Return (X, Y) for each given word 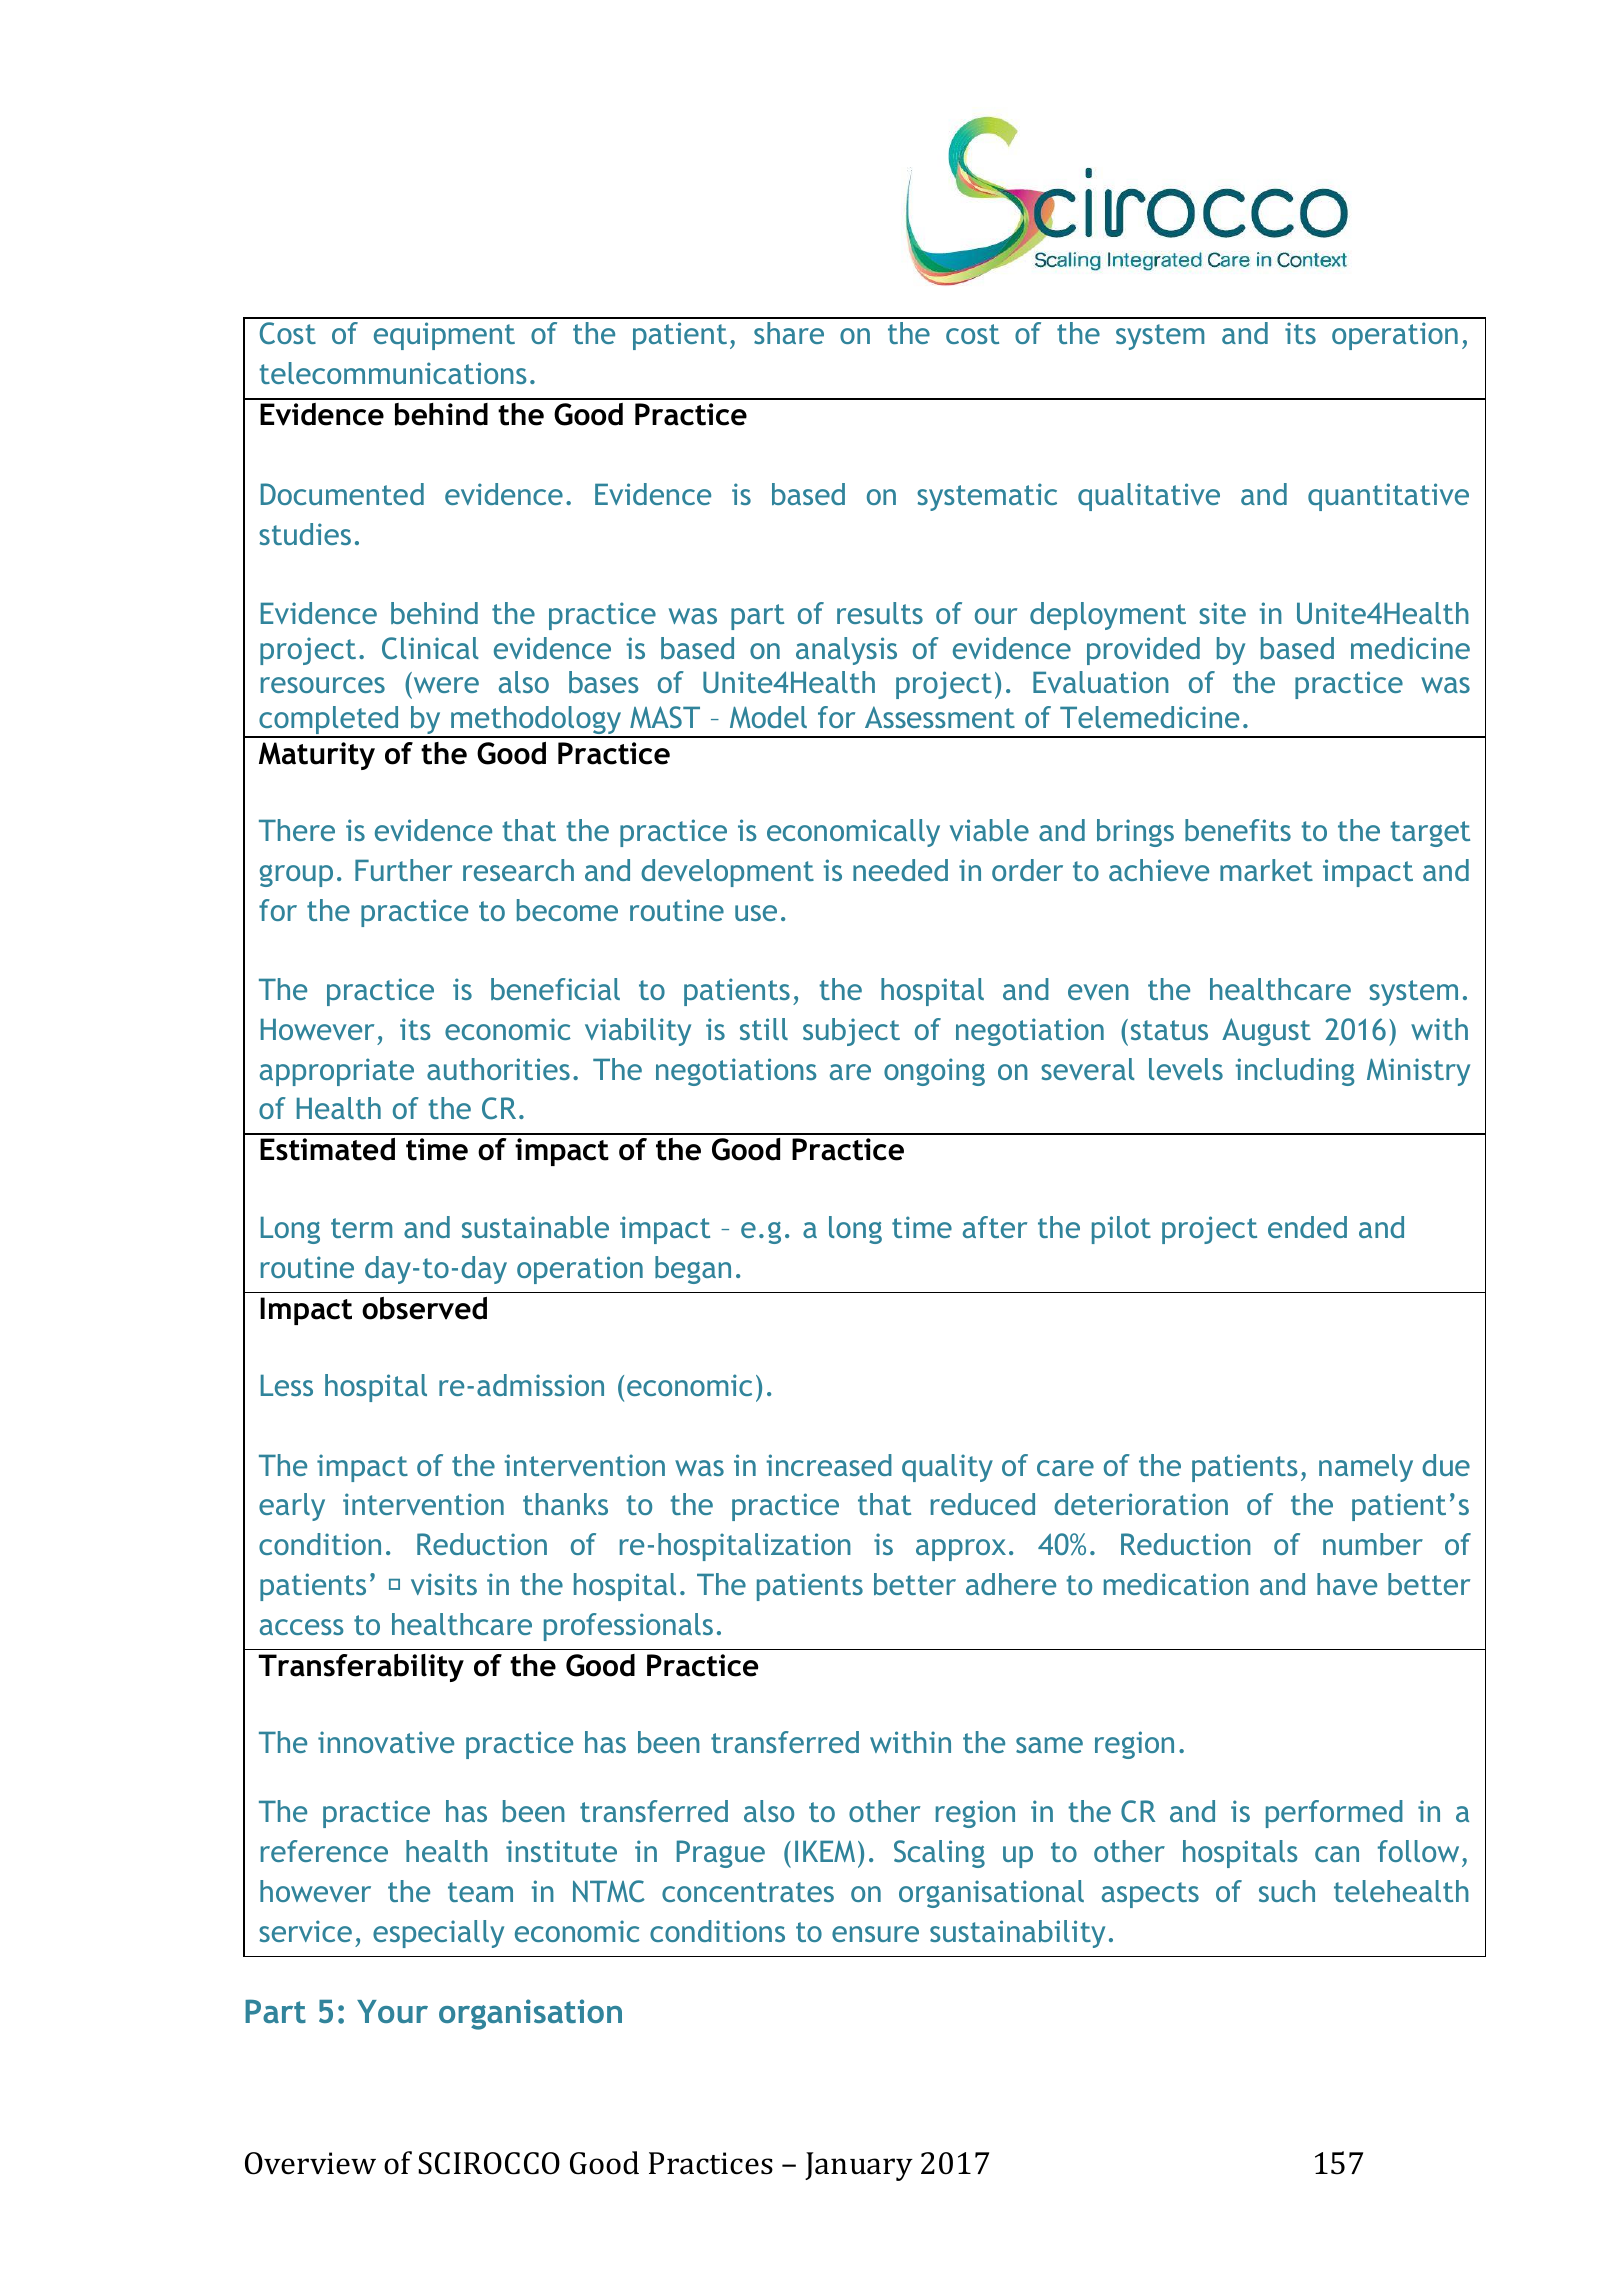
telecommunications (392, 373)
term (361, 1228)
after (995, 1227)
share (789, 333)
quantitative (1388, 497)
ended (1307, 1227)
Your (392, 2011)
